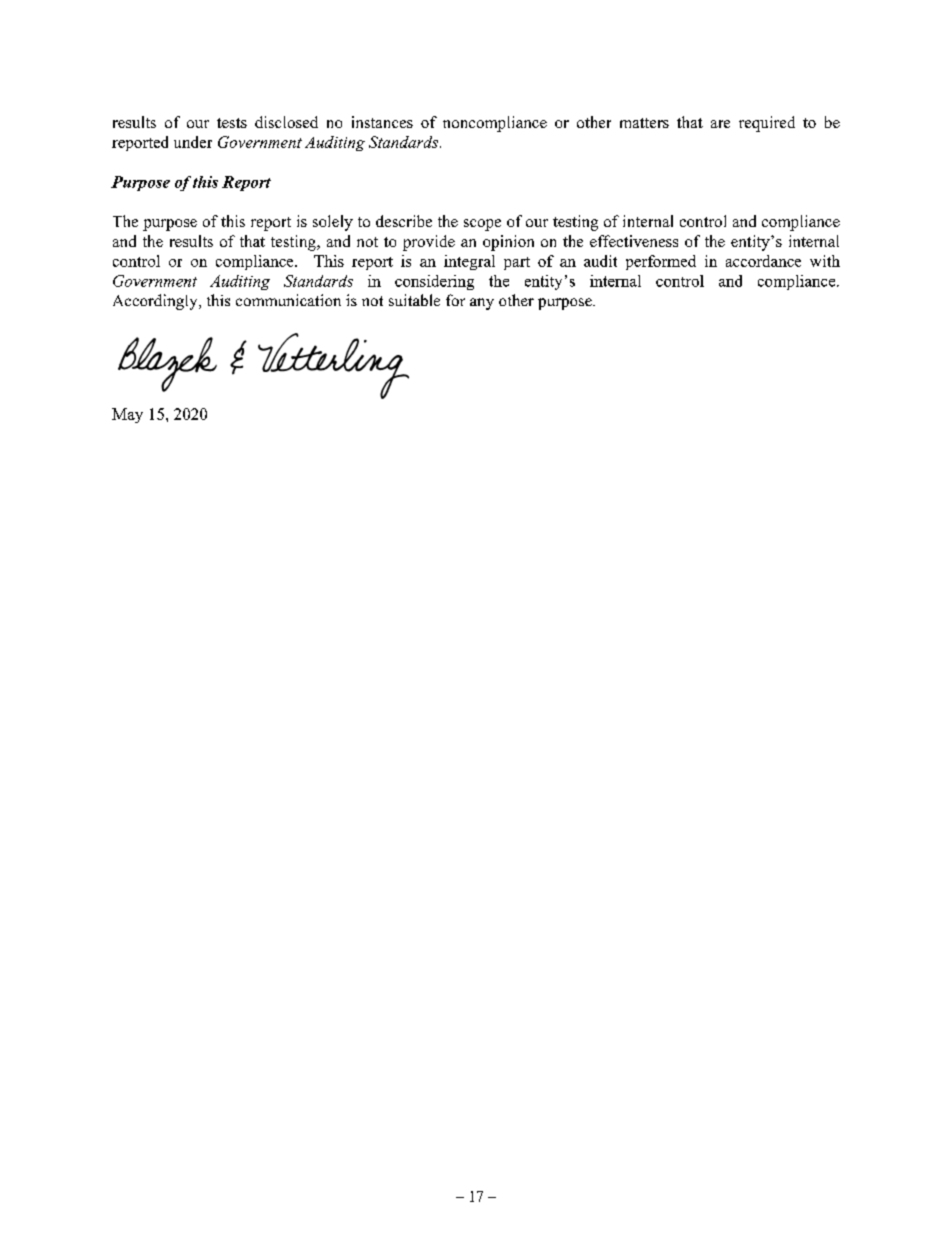 This page has width=952, height=1233. What do you see at coordinates (382, 122) in the page?
I see `instances` at bounding box center [382, 122].
